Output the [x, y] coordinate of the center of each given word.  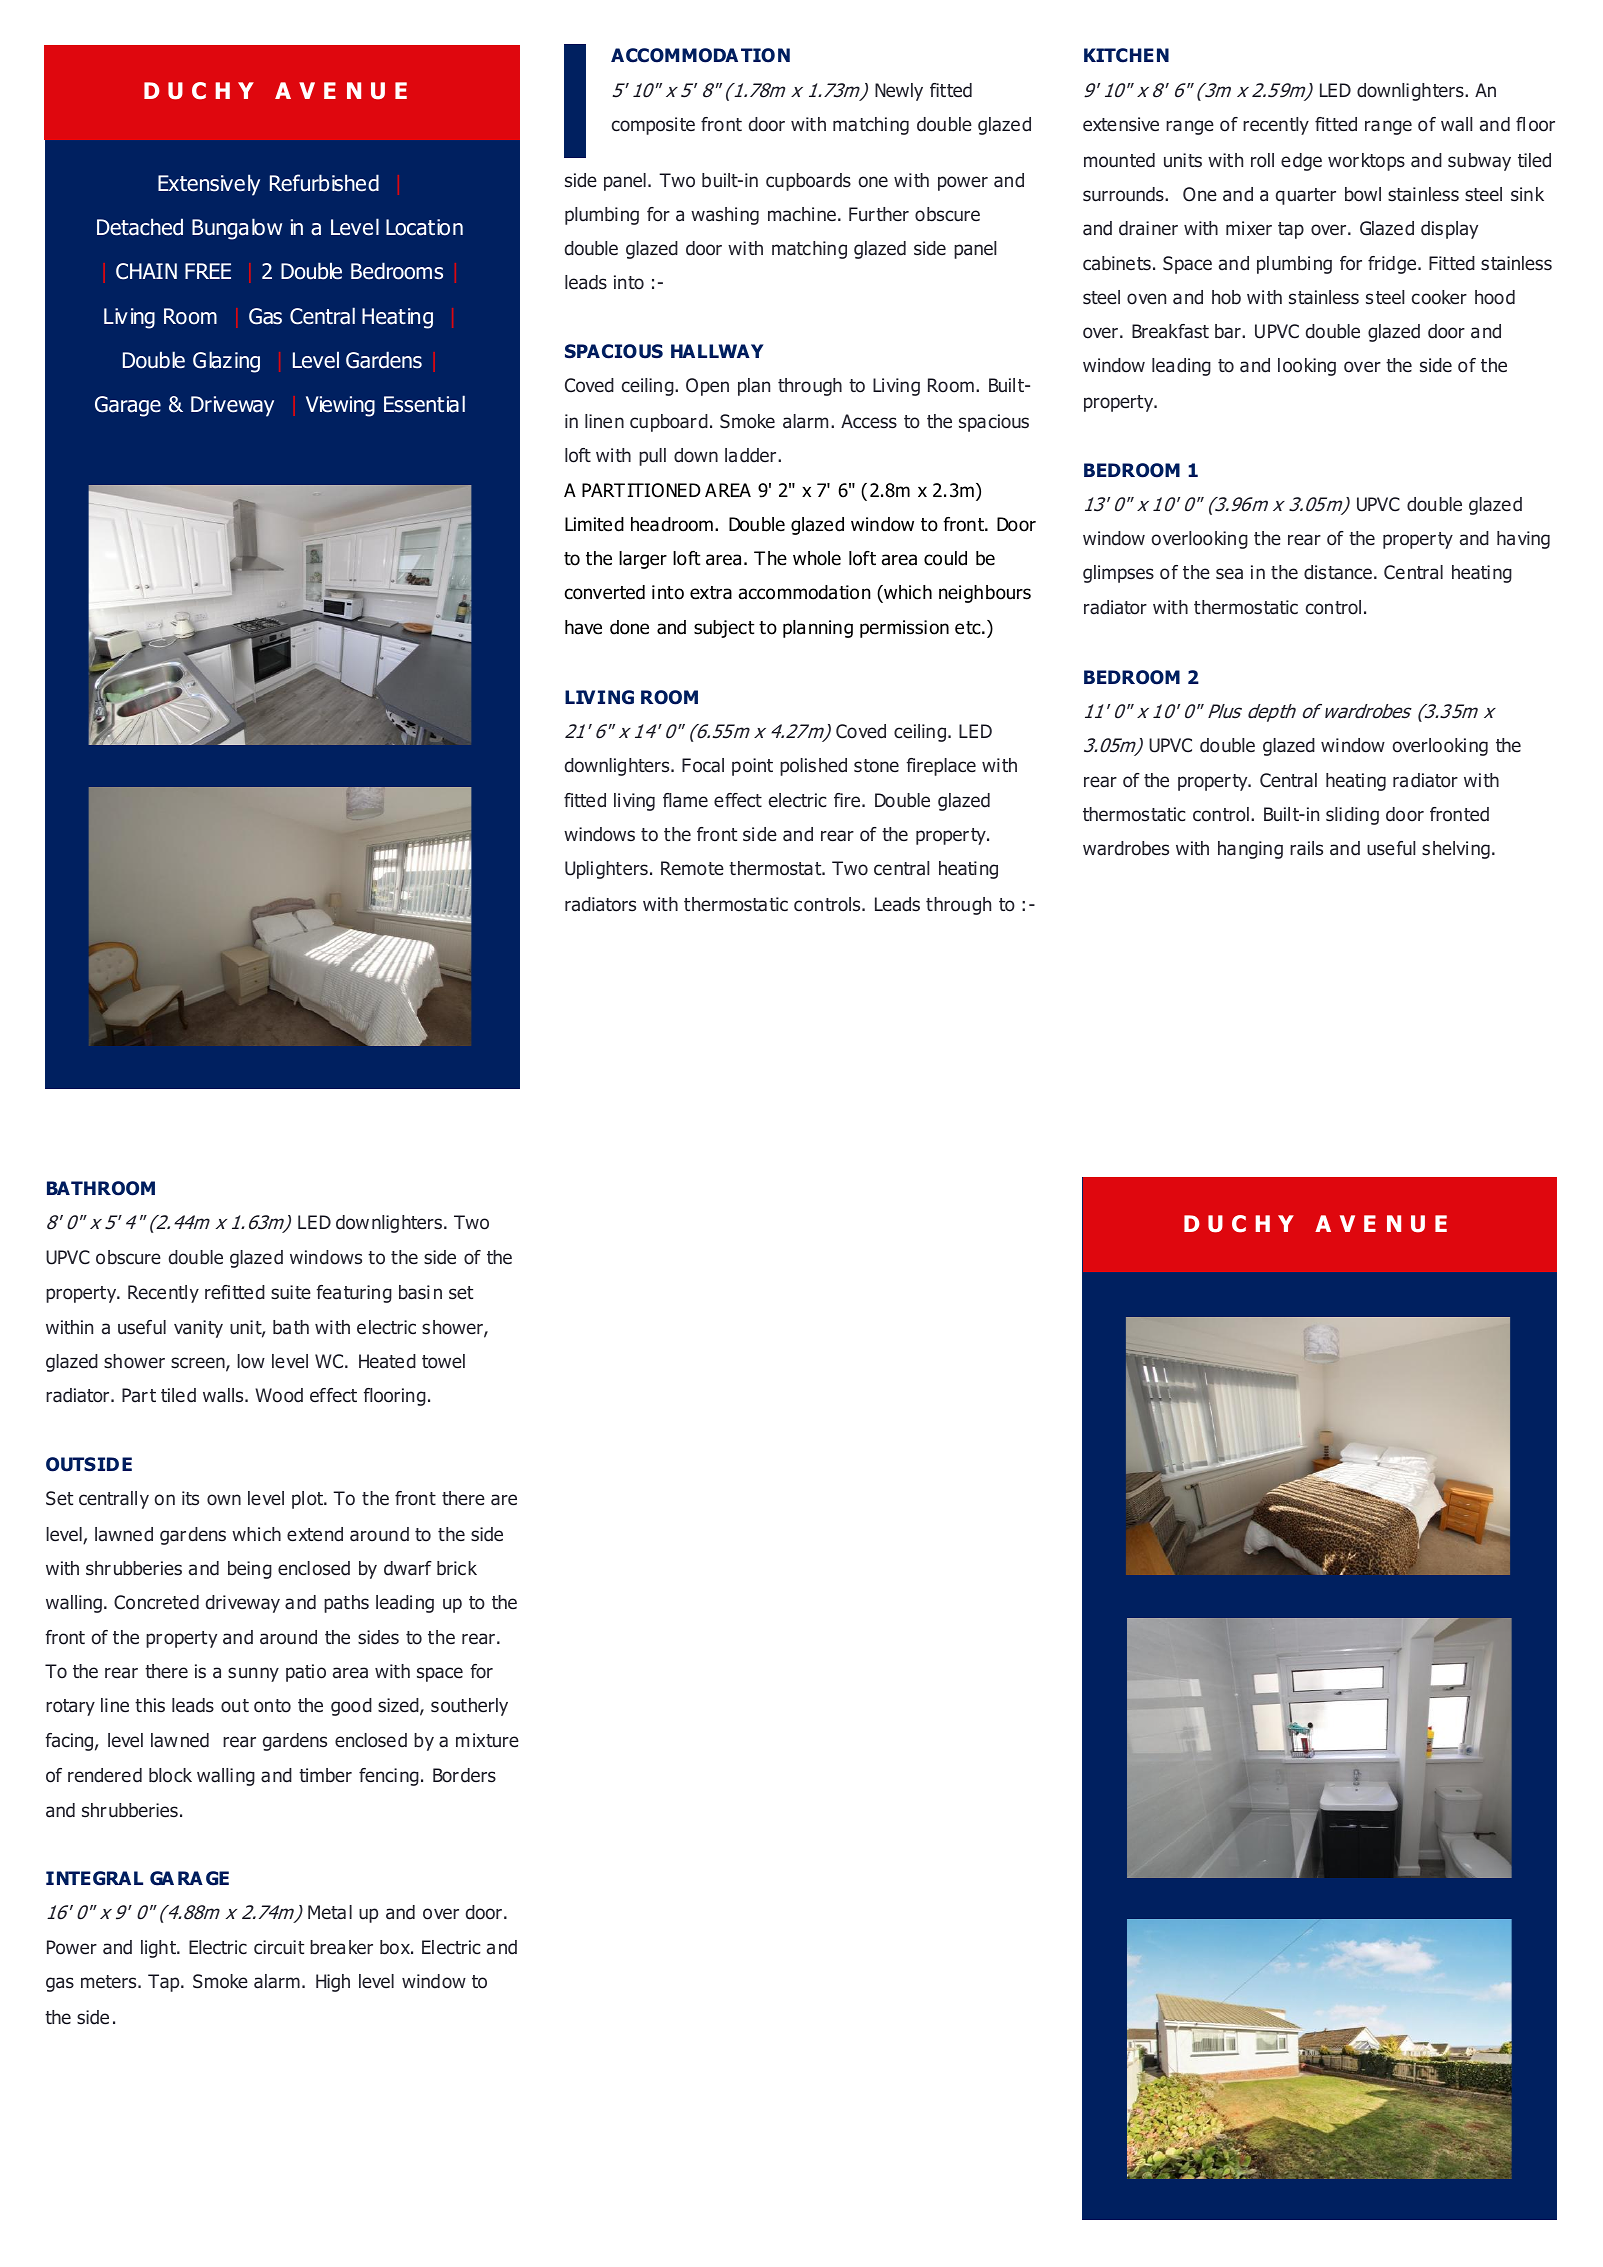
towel [443, 1361]
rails [1306, 848]
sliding [1352, 816]
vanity [198, 1329]
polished [813, 767]
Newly [899, 92]
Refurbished [324, 183]
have [583, 627]
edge [1301, 162]
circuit [279, 1947]
